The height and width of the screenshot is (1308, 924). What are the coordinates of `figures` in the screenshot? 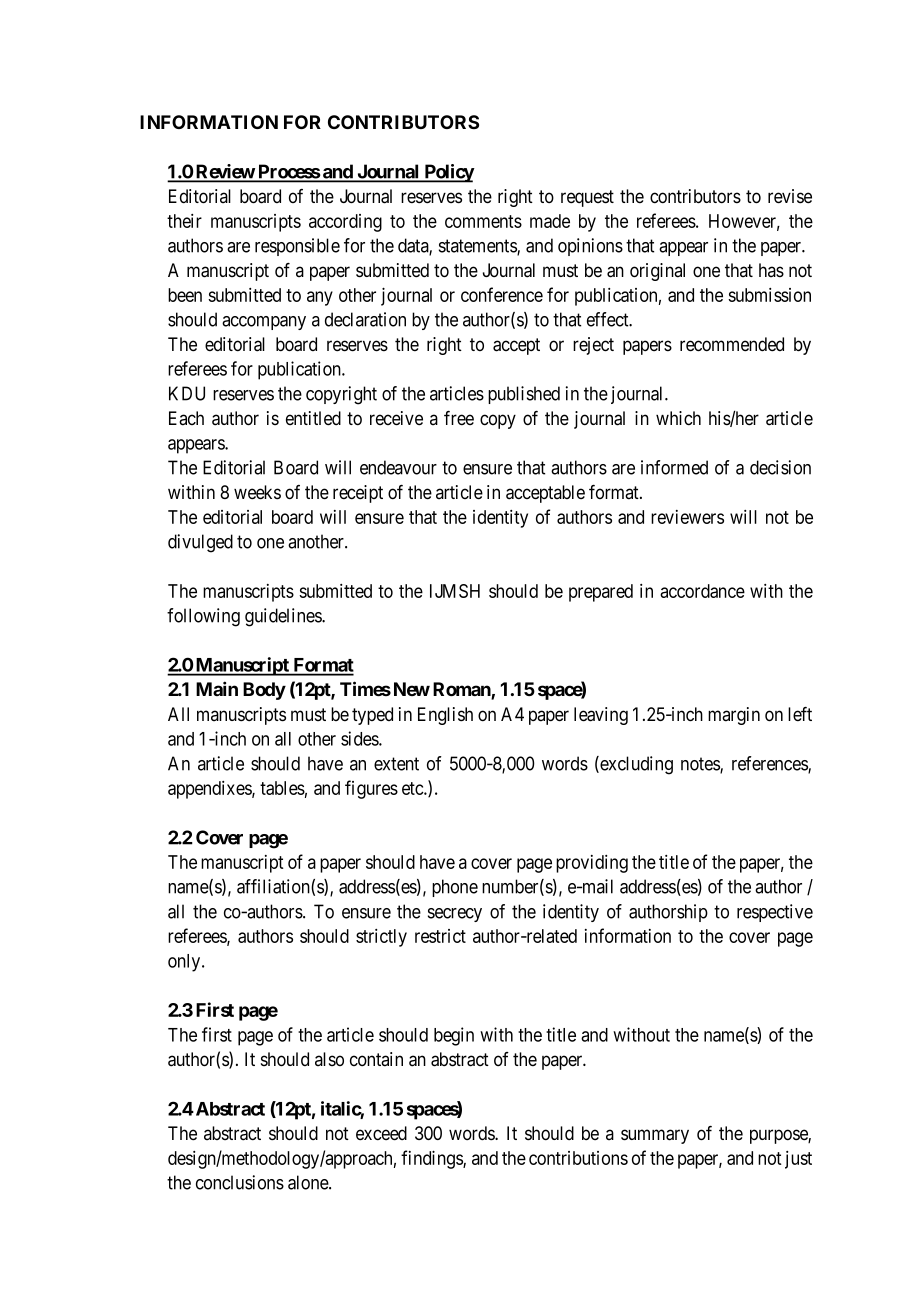 It's located at (371, 789).
